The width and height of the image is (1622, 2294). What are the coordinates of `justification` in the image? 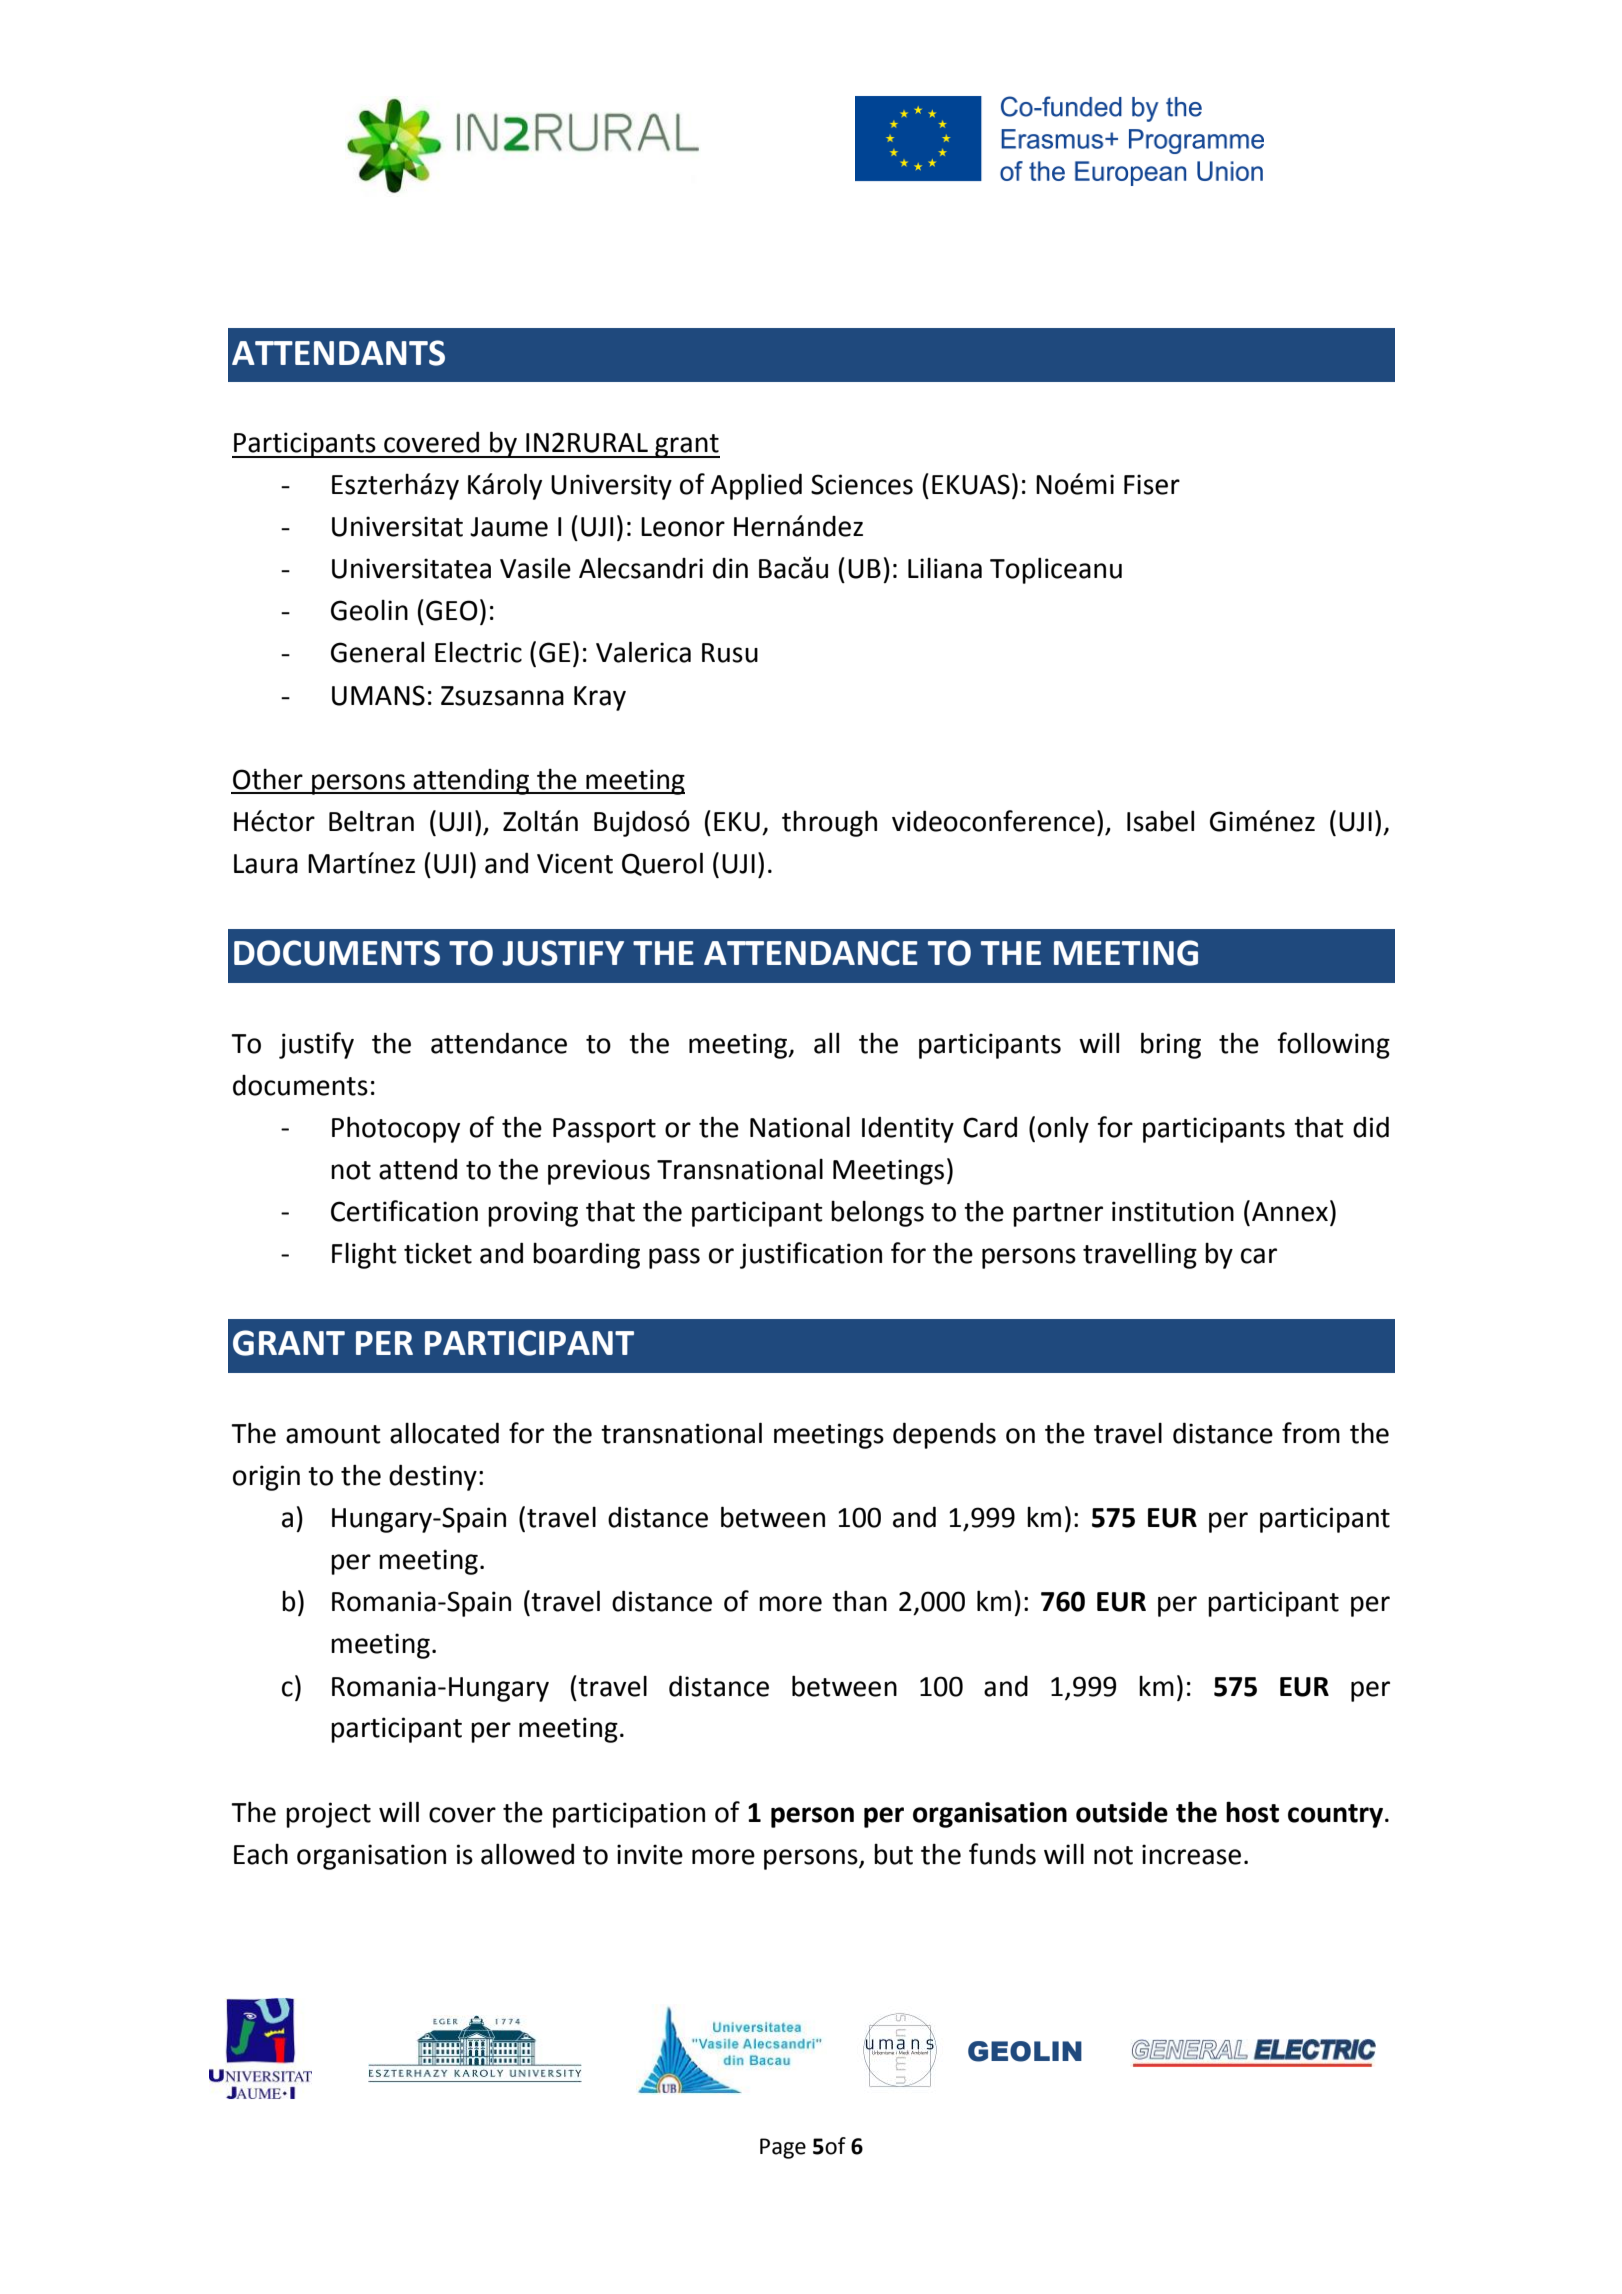 It's located at (811, 1255).
